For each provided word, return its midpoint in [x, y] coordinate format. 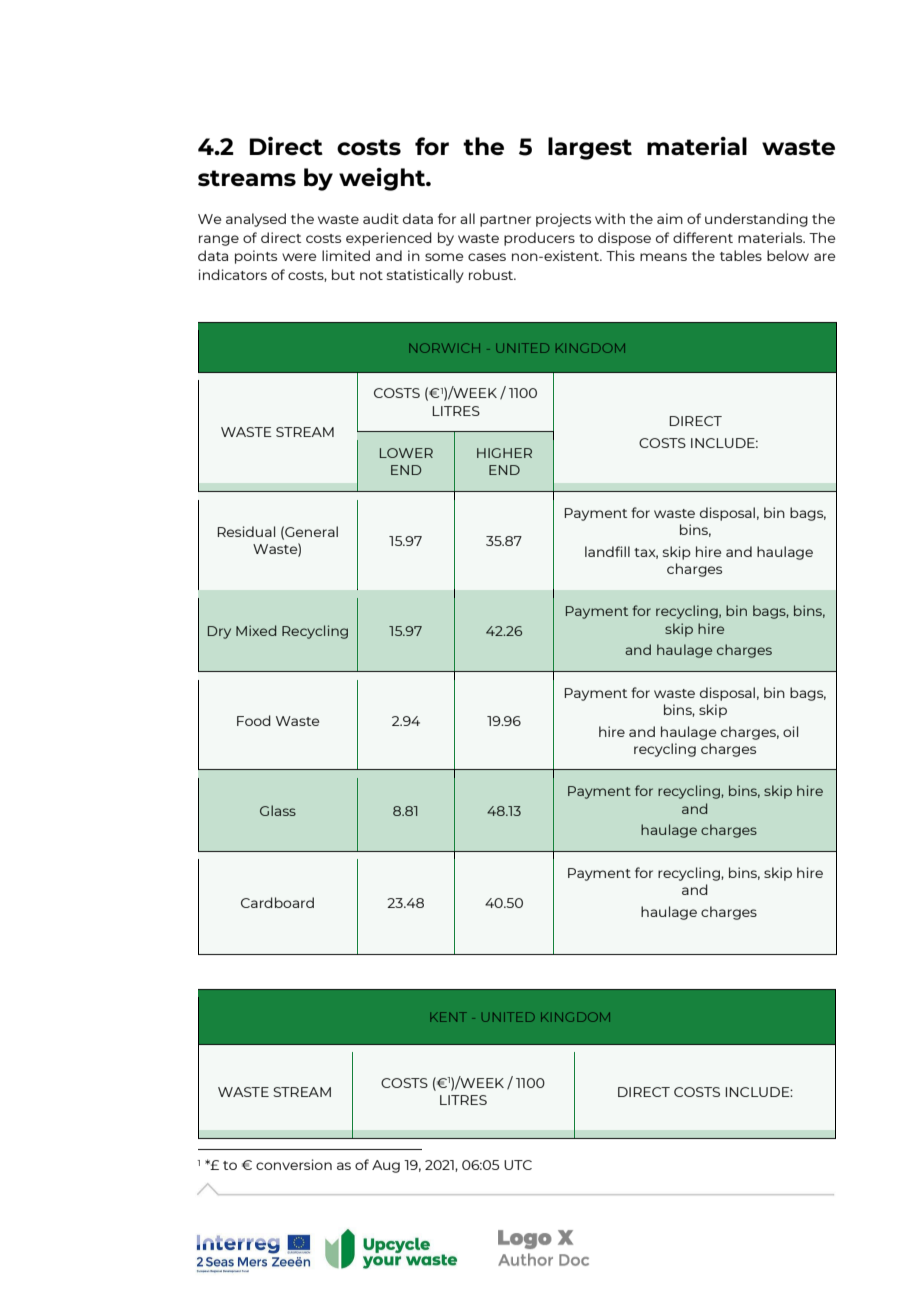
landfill [607, 551]
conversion [294, 1164]
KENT [448, 1017]
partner [505, 221]
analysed [256, 220]
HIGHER [504, 453]
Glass [278, 810]
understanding [756, 220]
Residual [246, 531]
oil [790, 731]
